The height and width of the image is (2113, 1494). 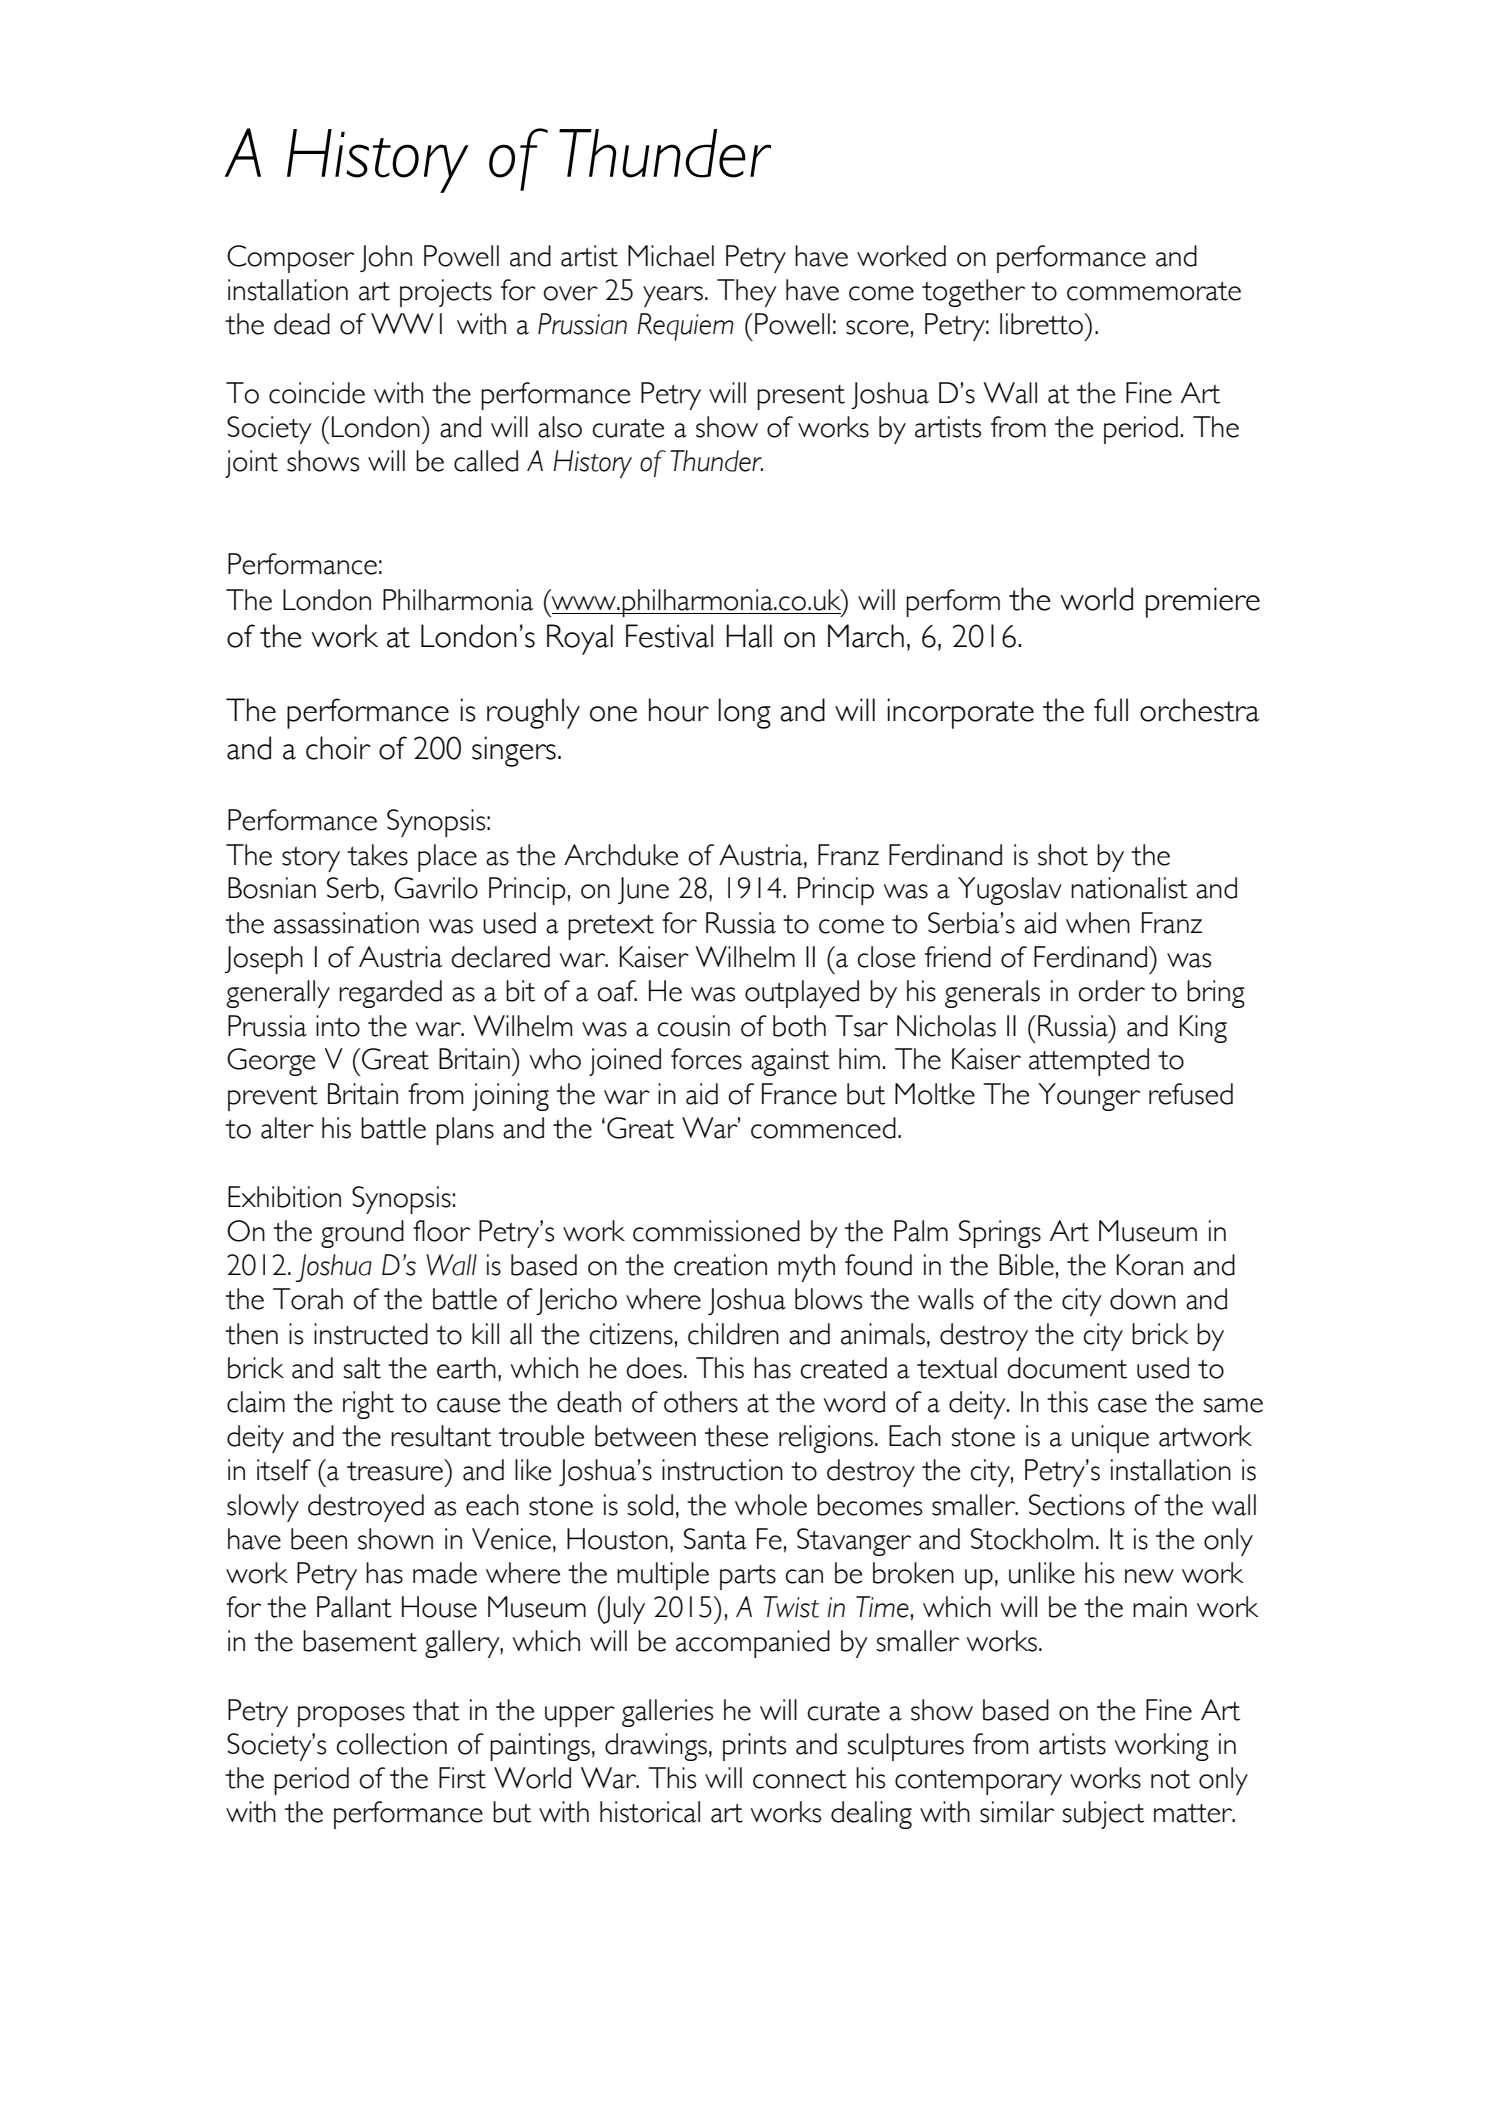 What do you see at coordinates (747, 293) in the image?
I see `They` at bounding box center [747, 293].
